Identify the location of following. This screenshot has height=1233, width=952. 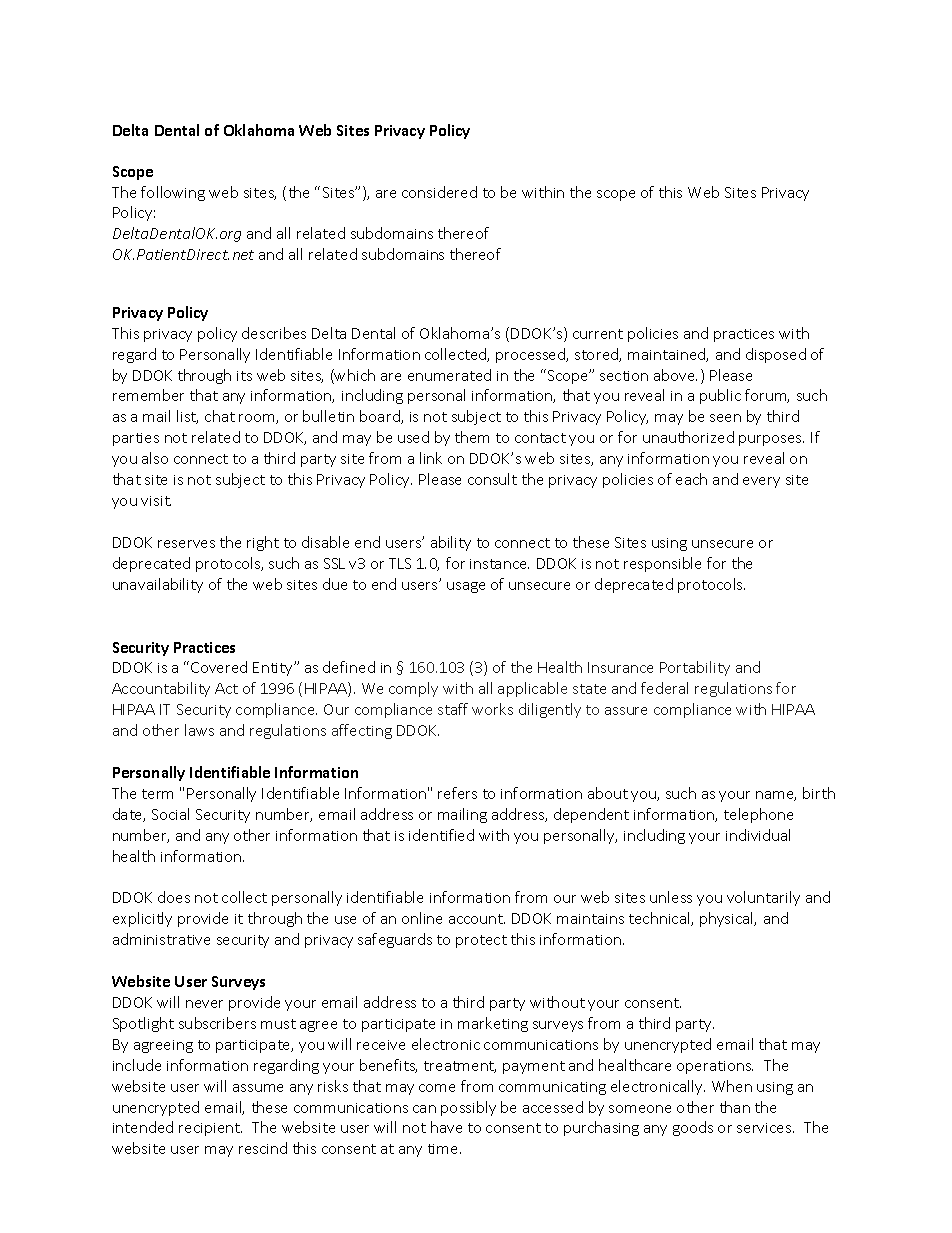
(173, 193).
